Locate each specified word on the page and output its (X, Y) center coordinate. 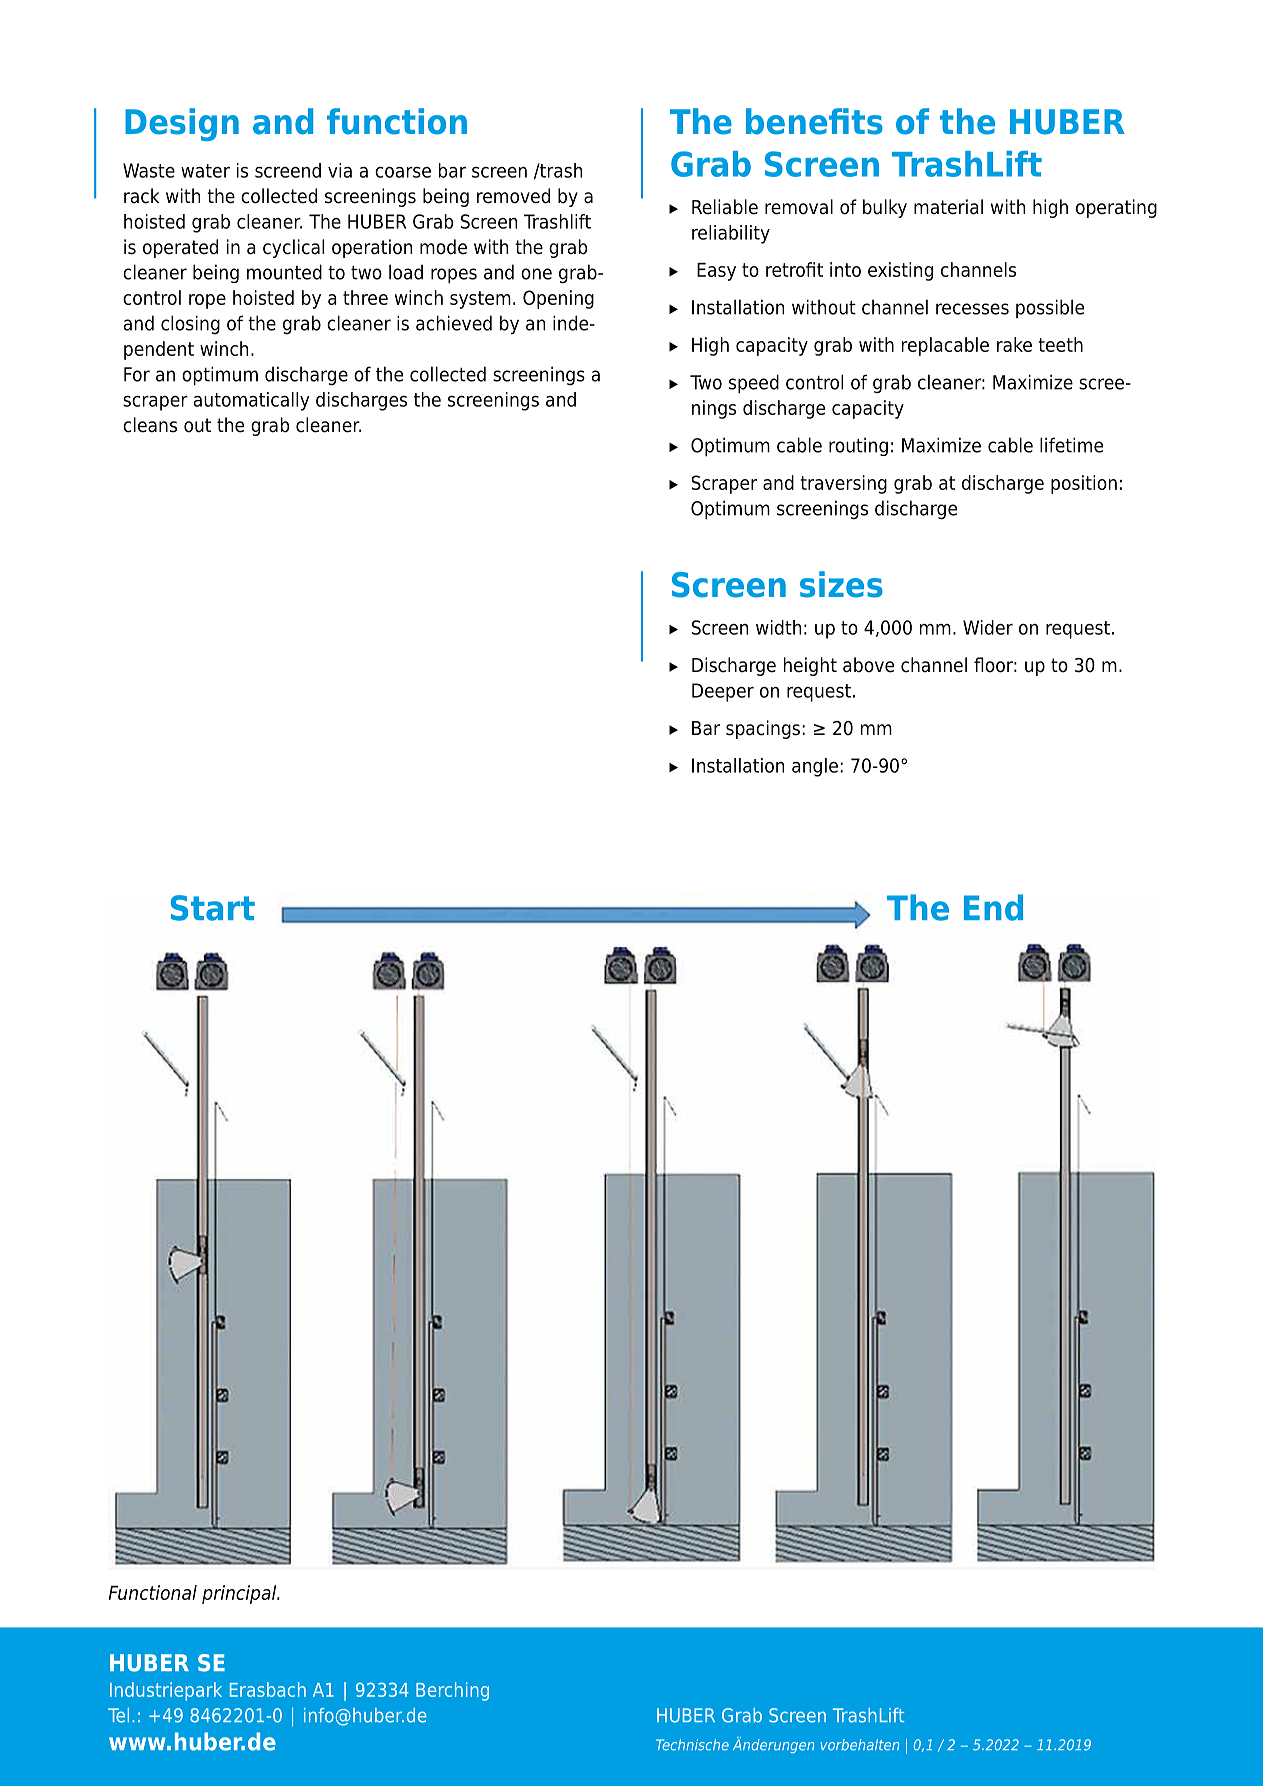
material (948, 207)
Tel (118, 1715)
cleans (150, 425)
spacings (763, 729)
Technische (692, 1745)
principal (240, 1594)
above (868, 665)
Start (213, 908)
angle (815, 767)
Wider (988, 627)
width (778, 627)
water (205, 171)
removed (513, 196)
